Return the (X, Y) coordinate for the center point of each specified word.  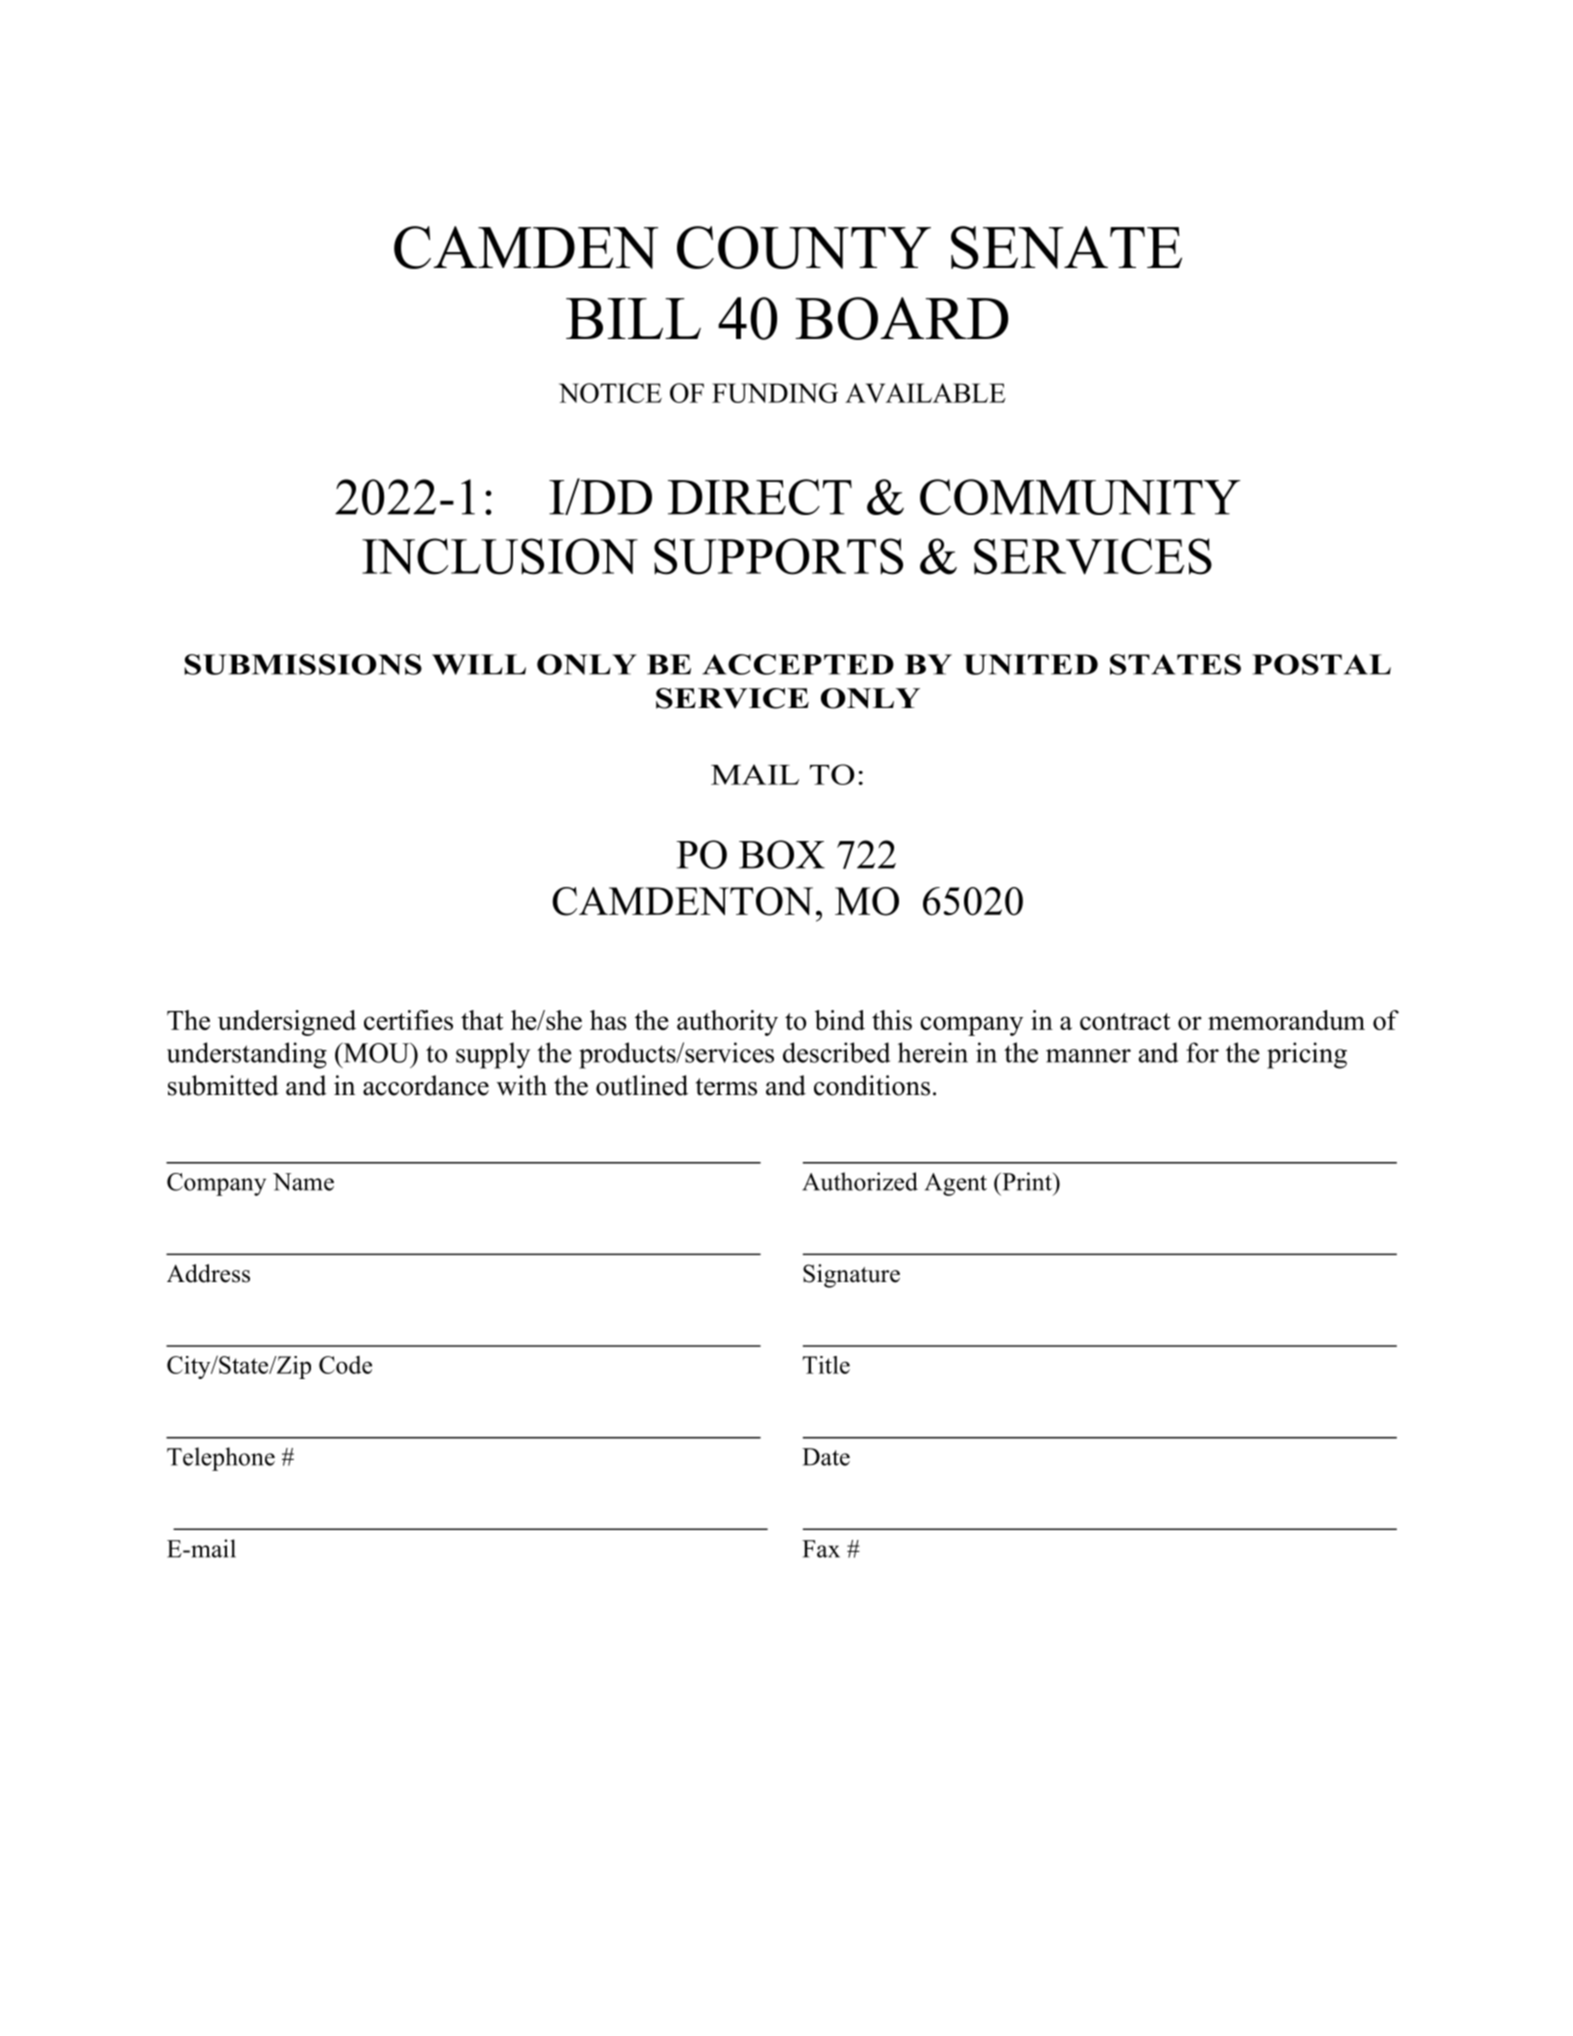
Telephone (221, 1459)
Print (1027, 1181)
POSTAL (1321, 664)
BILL (633, 318)
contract (1125, 1021)
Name (303, 1182)
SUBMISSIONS (303, 664)
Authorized (860, 1181)
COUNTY (804, 247)
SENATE (1066, 247)
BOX (782, 854)
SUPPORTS (778, 556)
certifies (408, 1020)
